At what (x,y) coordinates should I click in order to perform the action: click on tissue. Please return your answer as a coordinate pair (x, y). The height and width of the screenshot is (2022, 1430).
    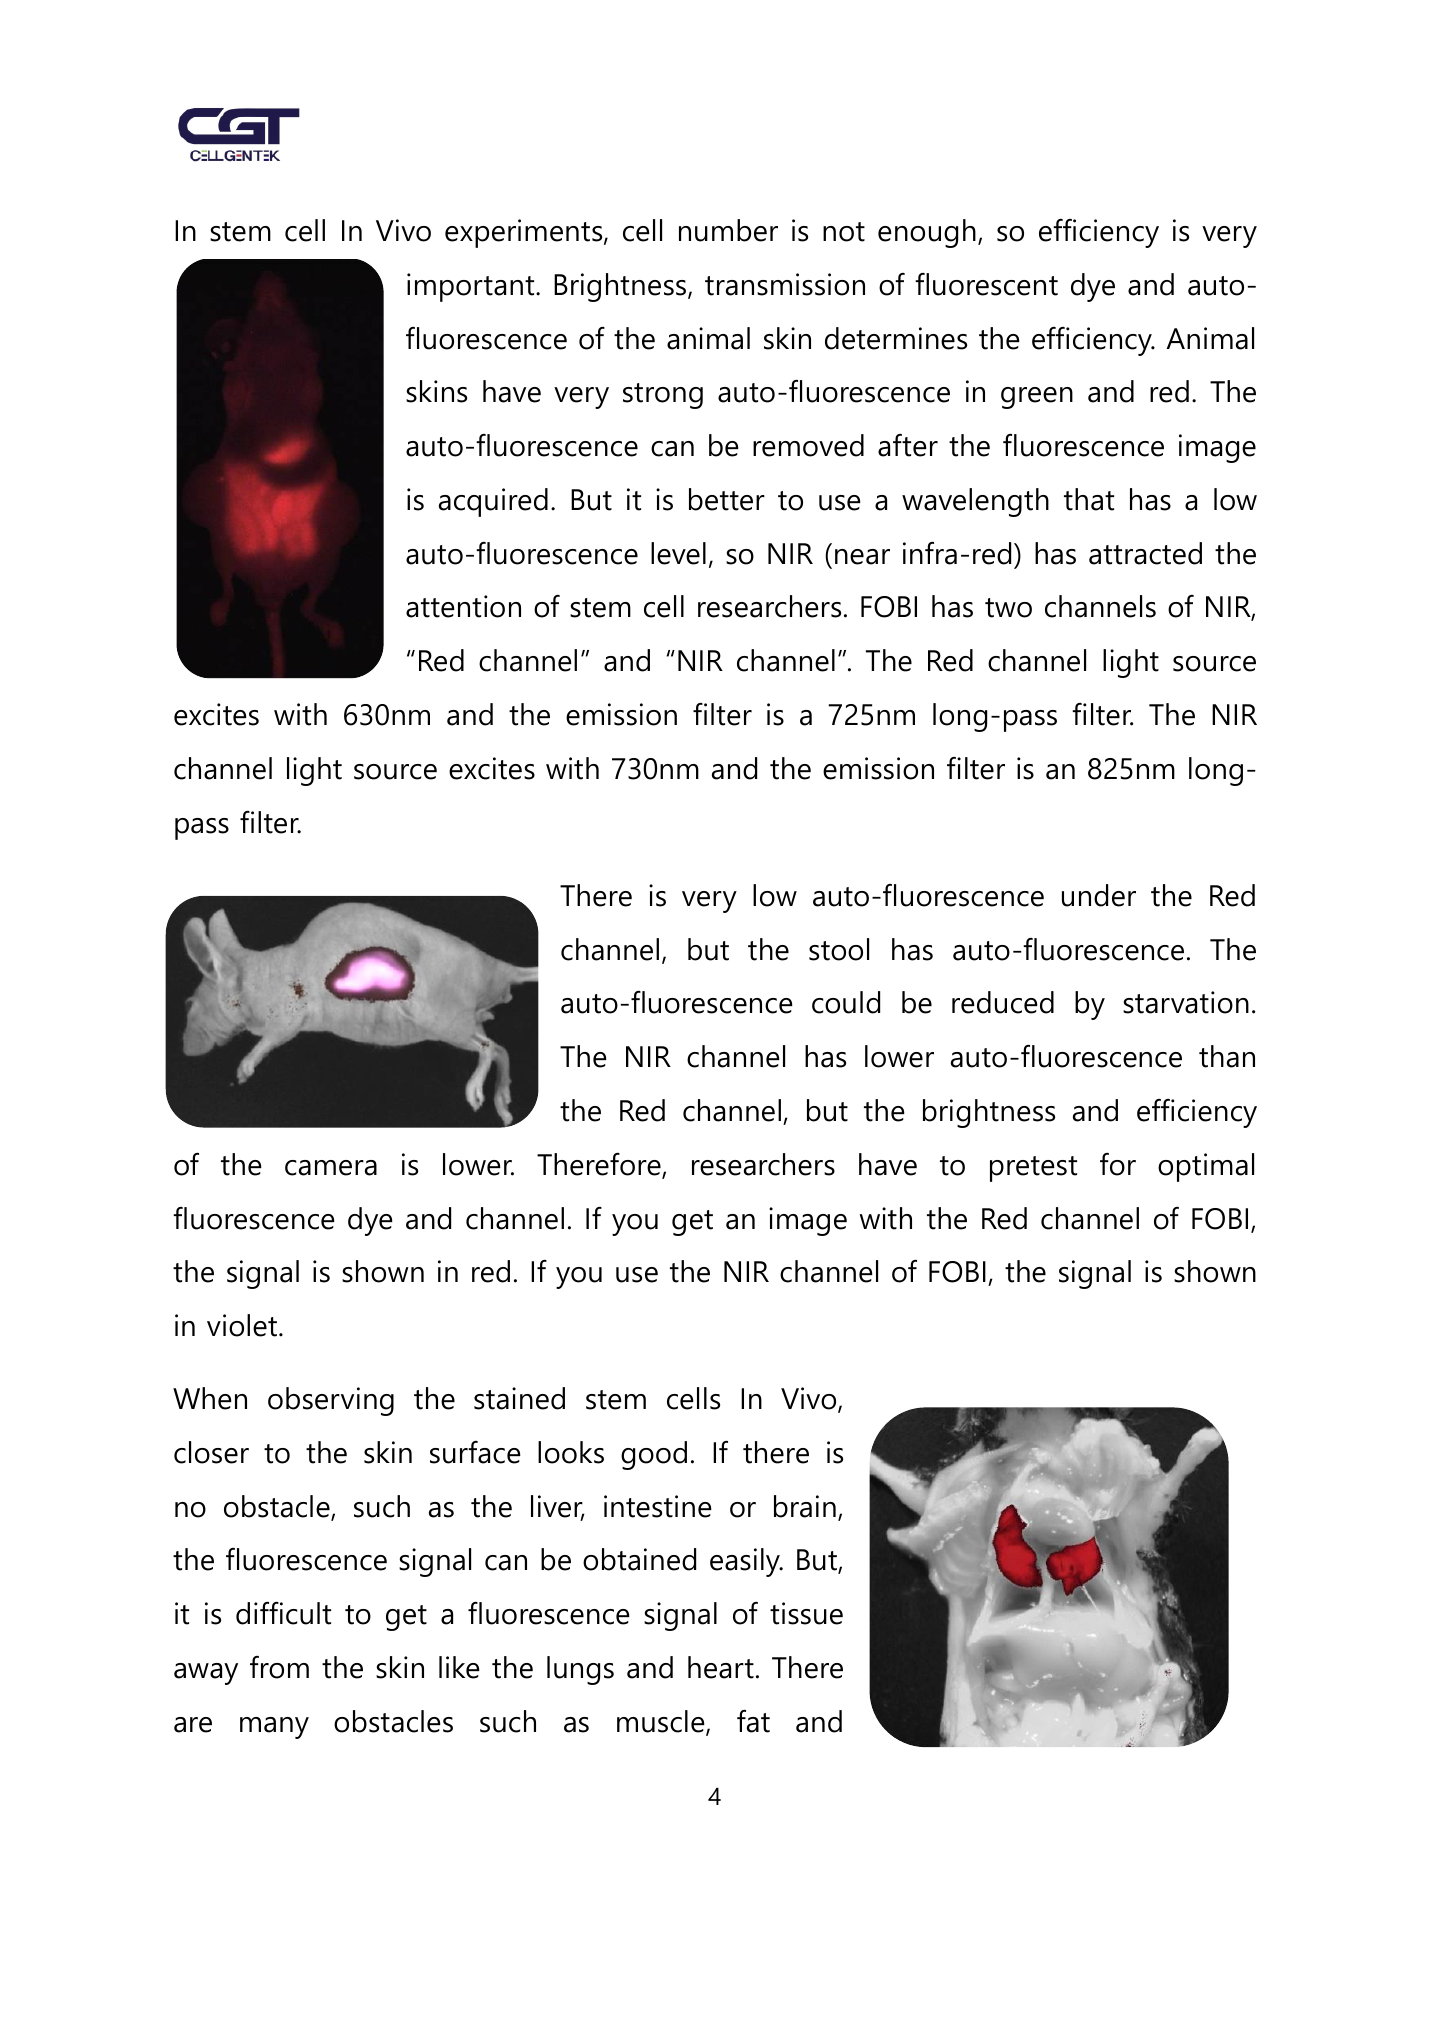
    Looking at the image, I should click on (806, 1613).
